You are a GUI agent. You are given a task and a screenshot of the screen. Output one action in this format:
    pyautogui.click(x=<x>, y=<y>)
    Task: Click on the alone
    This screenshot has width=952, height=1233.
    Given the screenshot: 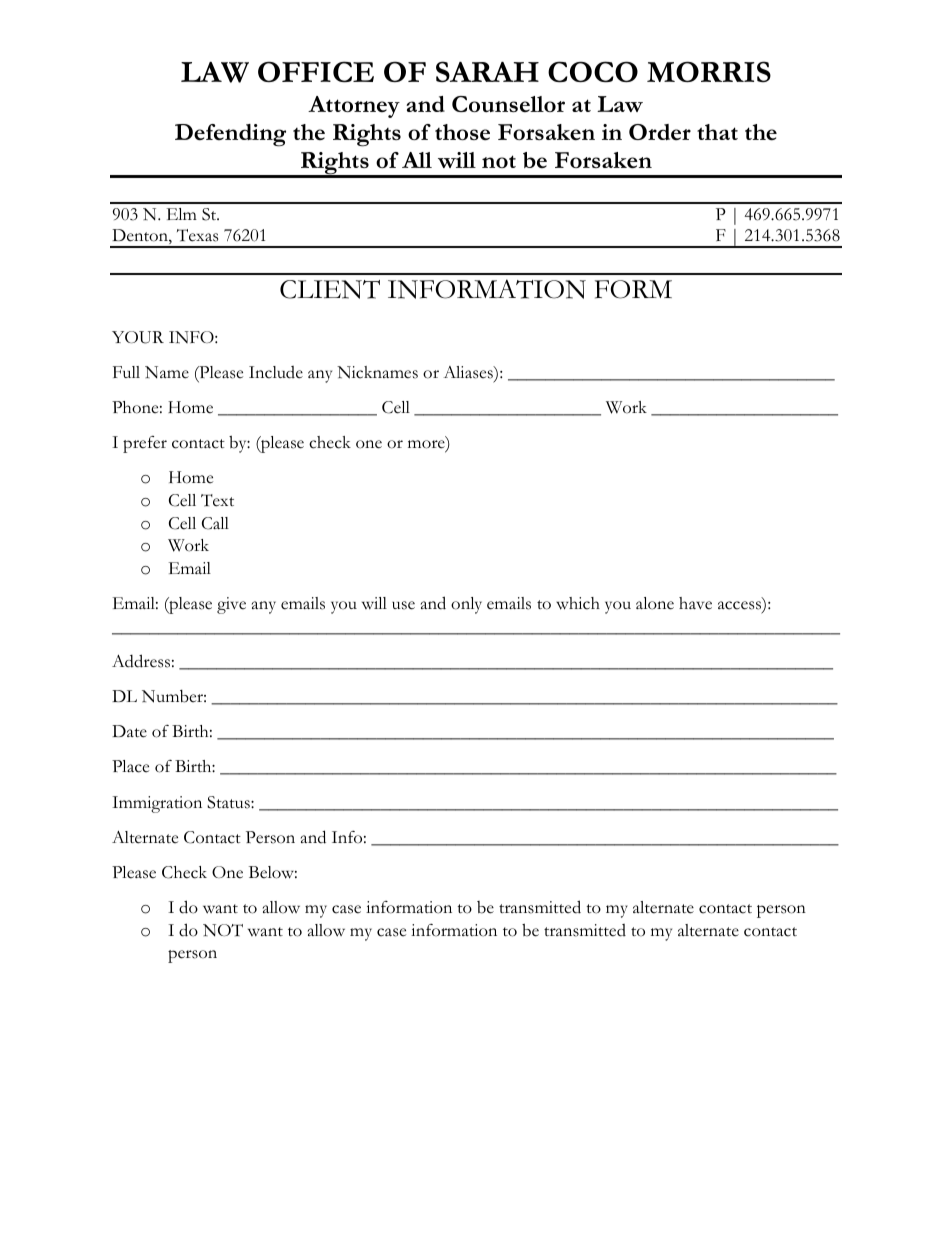 What is the action you would take?
    pyautogui.click(x=655, y=603)
